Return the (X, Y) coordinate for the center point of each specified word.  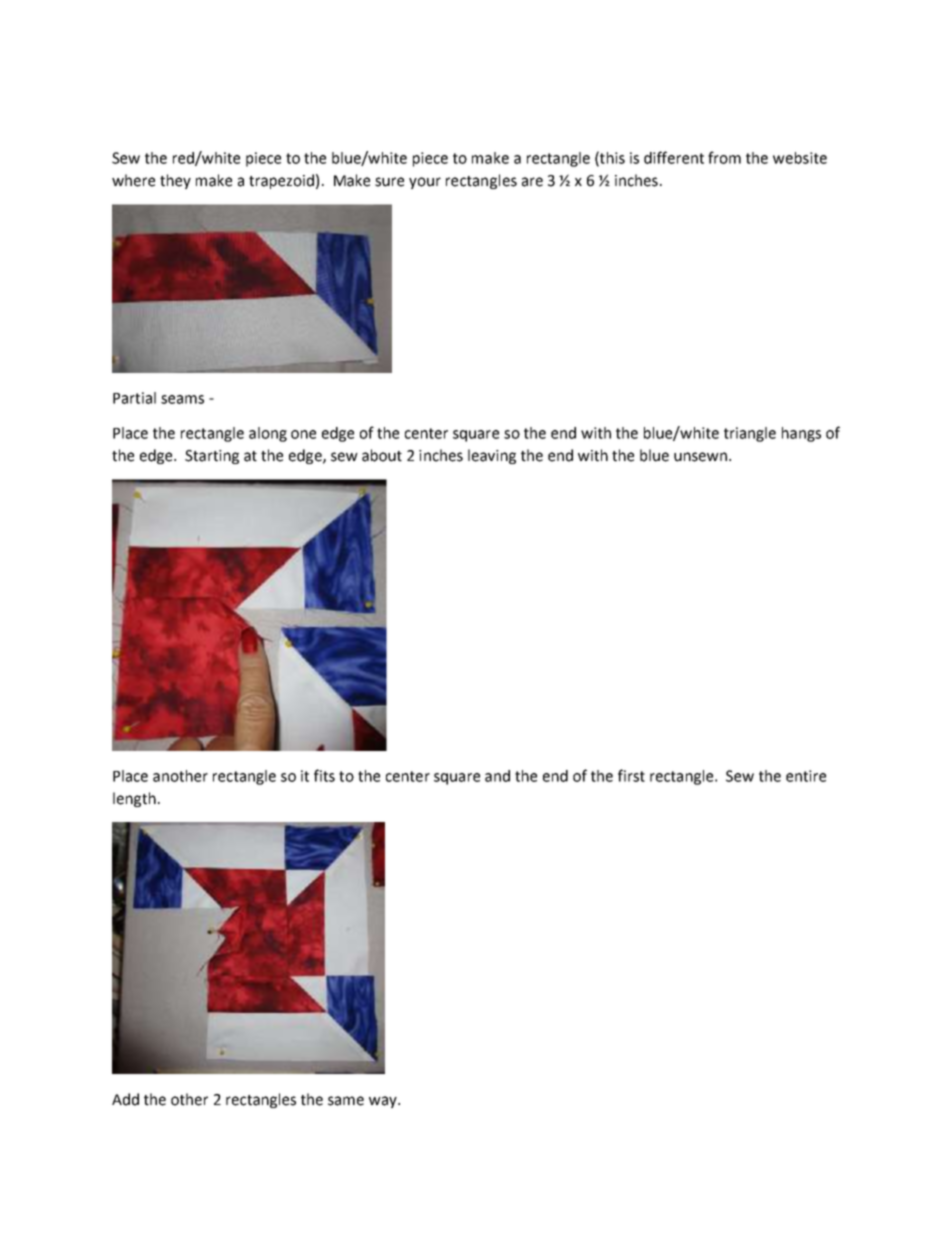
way (384, 1102)
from (724, 157)
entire (806, 776)
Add (125, 1099)
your (425, 183)
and (497, 776)
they (175, 181)
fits (324, 775)
